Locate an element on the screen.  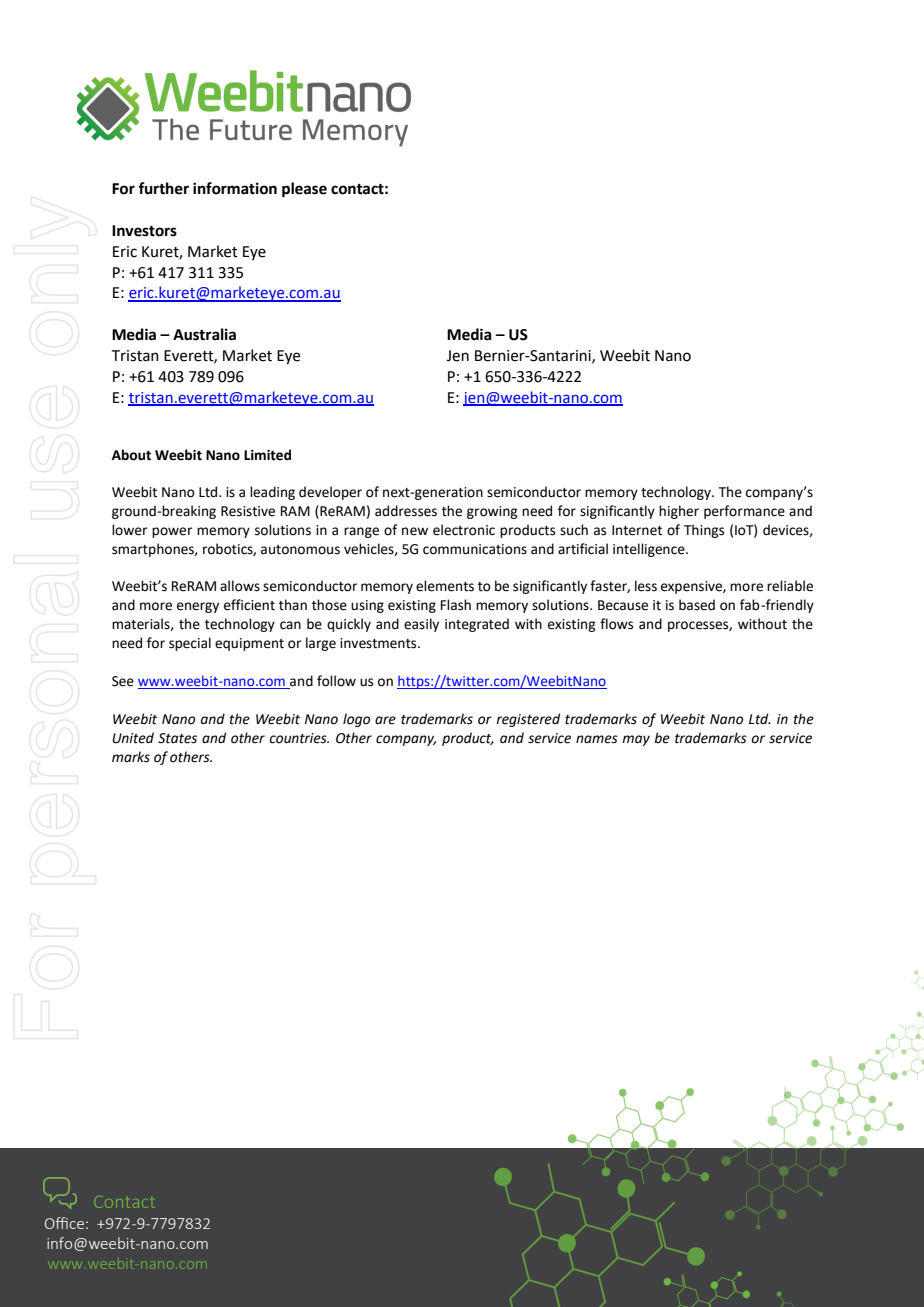
are is located at coordinates (385, 720).
